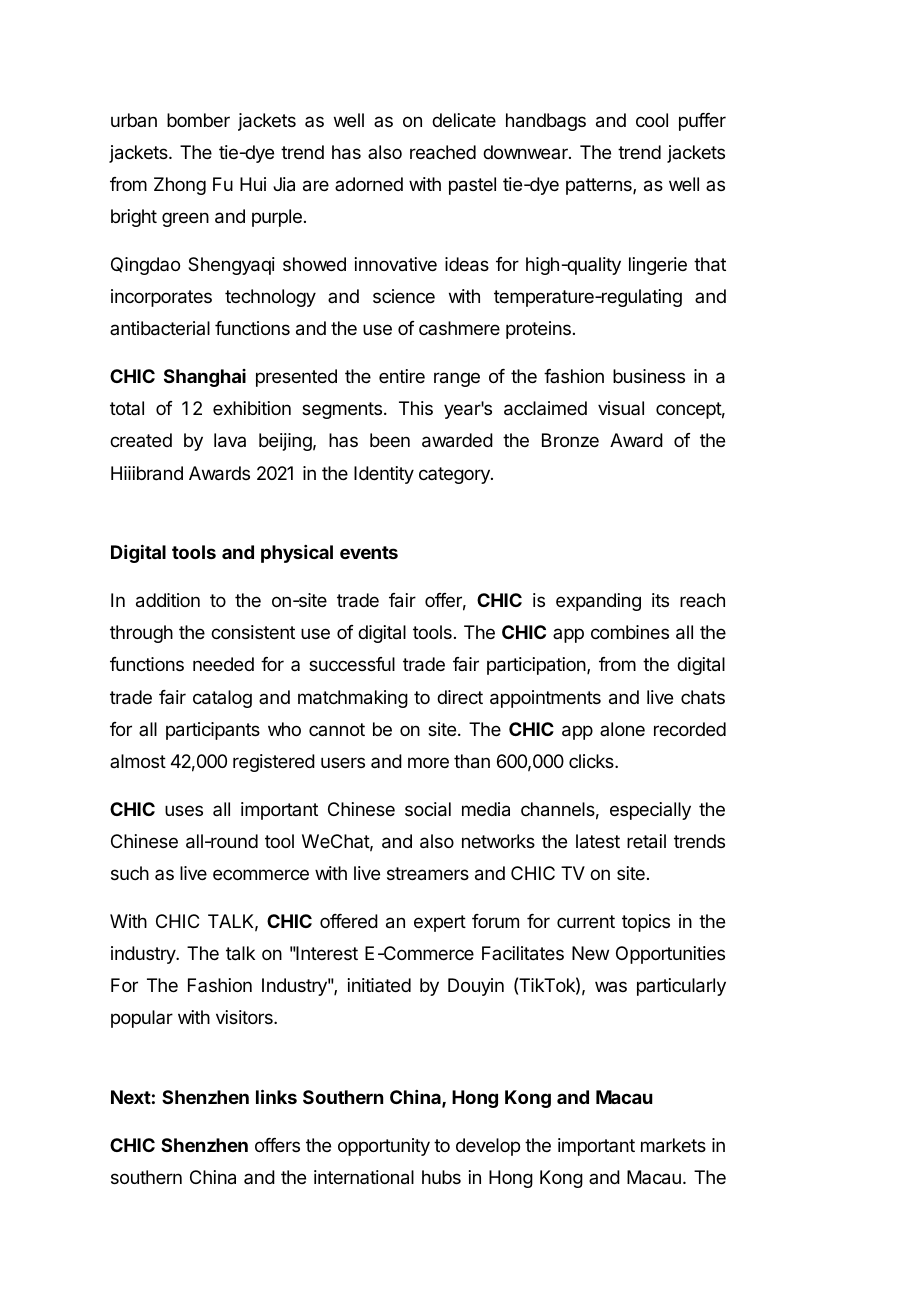 Image resolution: width=924 pixels, height=1308 pixels. What do you see at coordinates (460, 697) in the screenshot?
I see `direct` at bounding box center [460, 697].
